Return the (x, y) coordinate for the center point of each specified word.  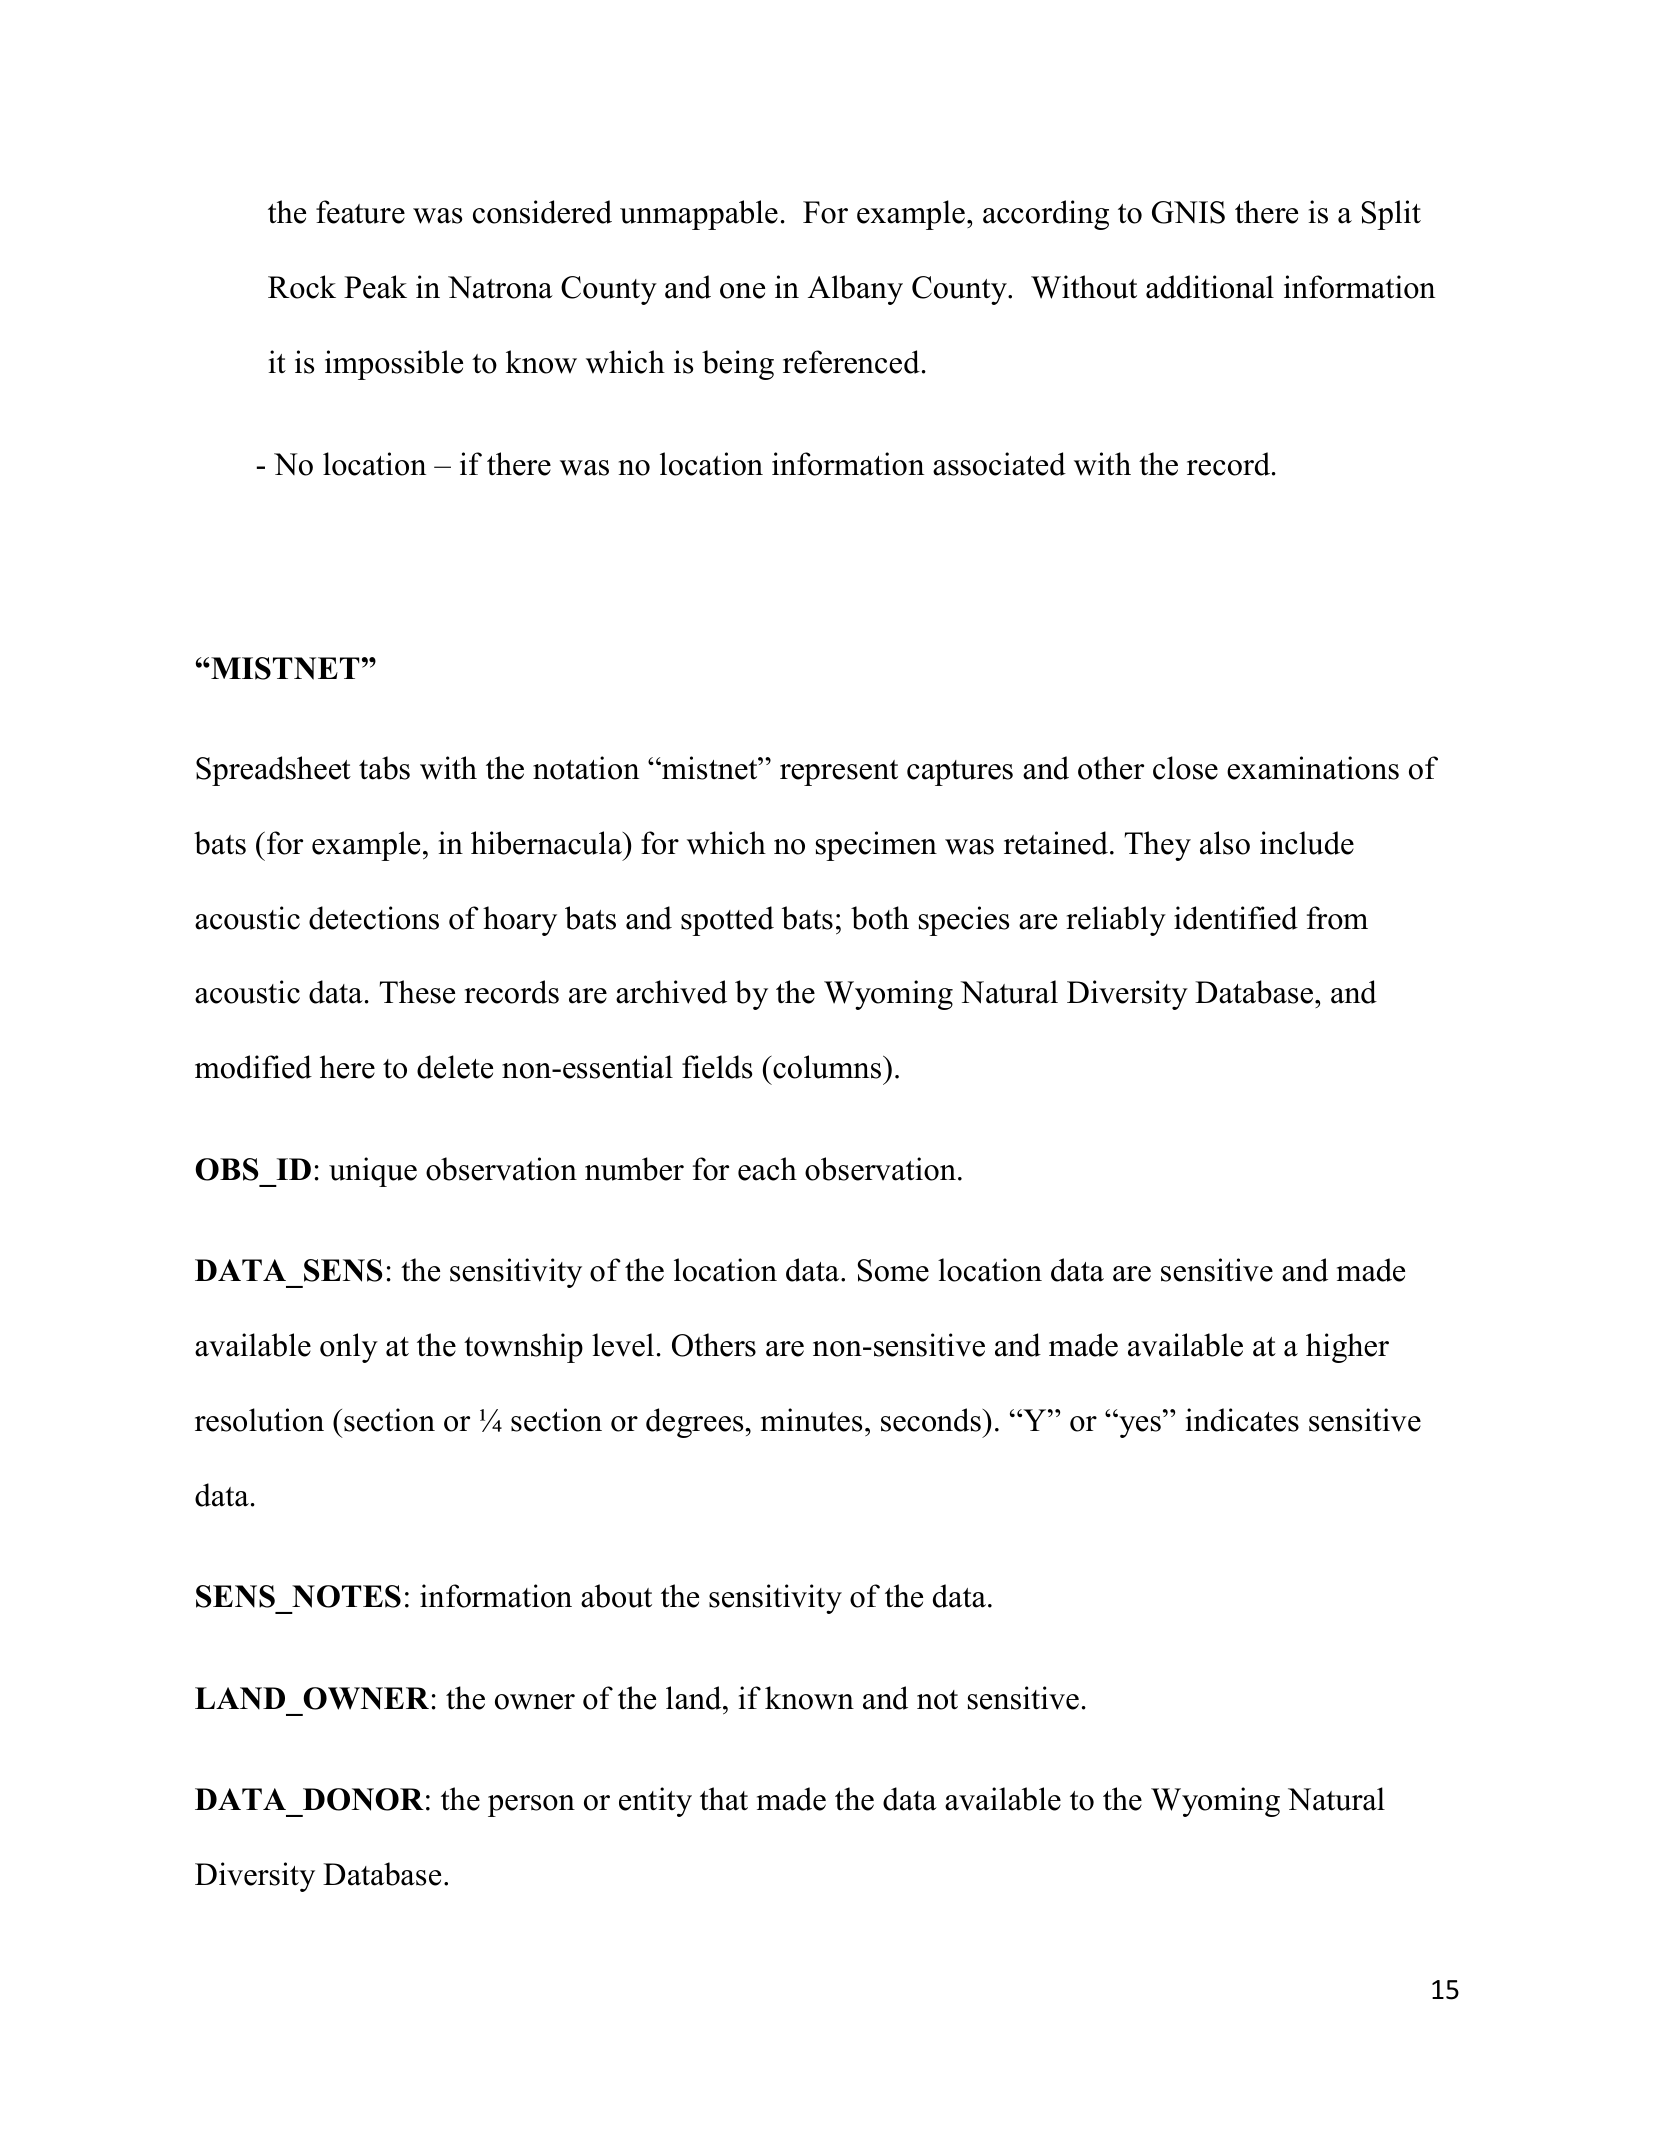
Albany (855, 290)
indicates (1242, 1420)
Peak (375, 287)
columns (827, 1067)
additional (1210, 287)
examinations (1313, 768)
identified (1236, 918)
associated (999, 464)
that (724, 1799)
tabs (384, 768)
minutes (811, 1420)
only (349, 1348)
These (417, 992)
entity (655, 1802)
